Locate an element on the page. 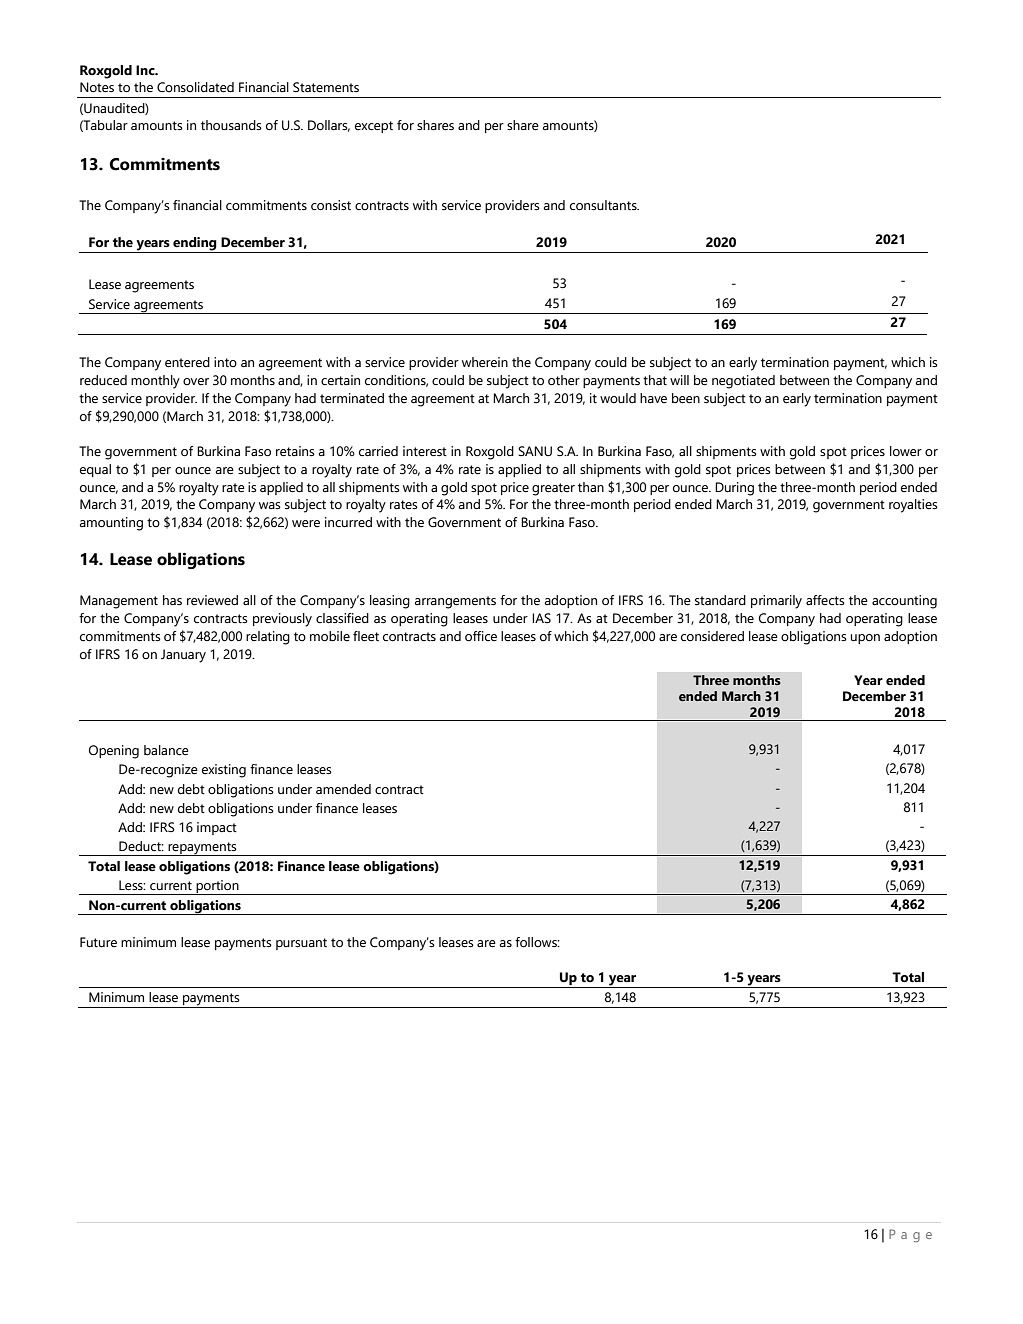 This page has height=1324, width=1023. portion is located at coordinates (217, 887).
